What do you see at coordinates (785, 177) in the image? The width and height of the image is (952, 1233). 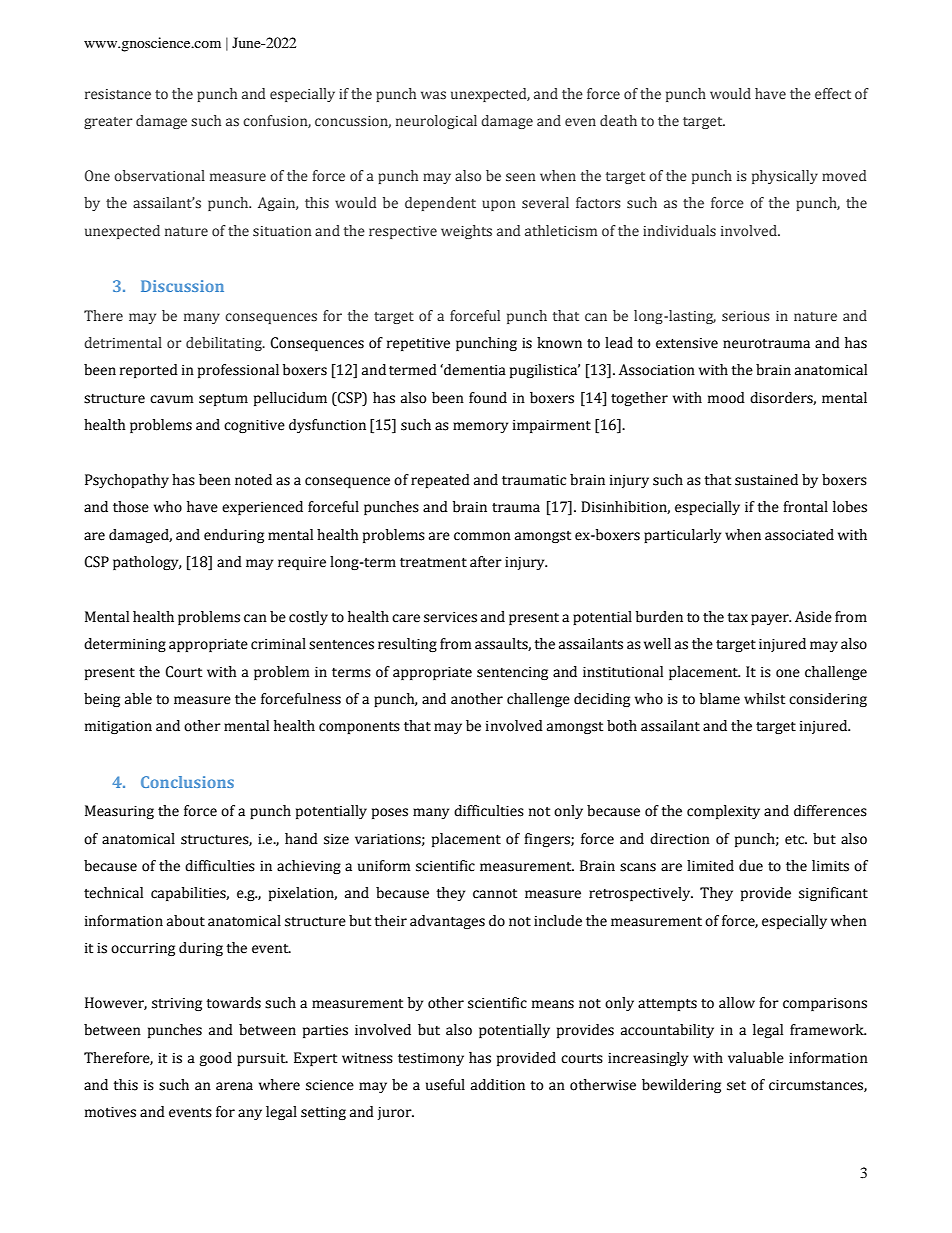 I see `physically` at bounding box center [785, 177].
